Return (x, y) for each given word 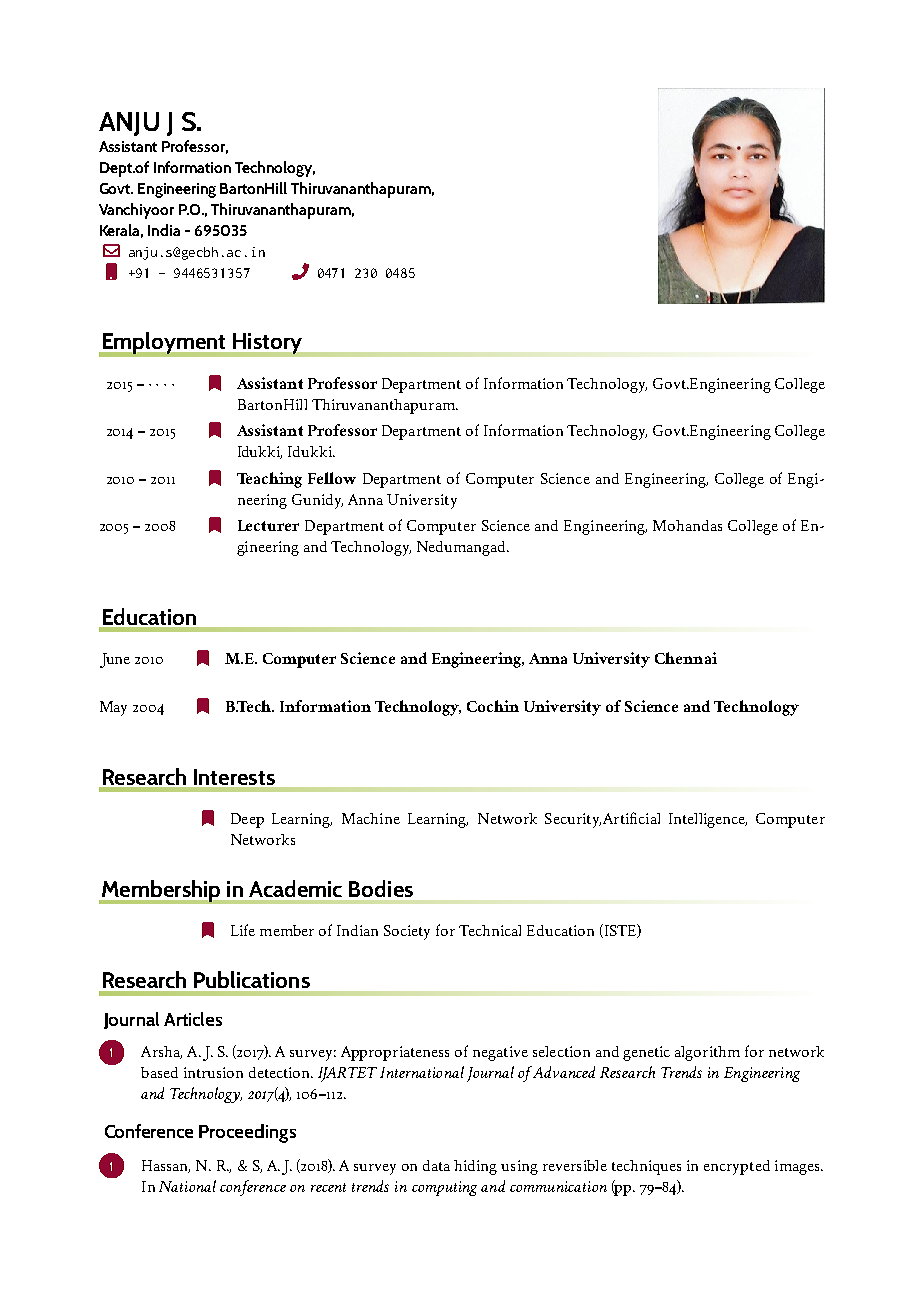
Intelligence (708, 820)
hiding (475, 1167)
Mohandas (687, 525)
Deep (247, 820)
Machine (371, 818)
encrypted (737, 1167)
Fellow (332, 478)
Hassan (166, 1166)
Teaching (269, 480)
